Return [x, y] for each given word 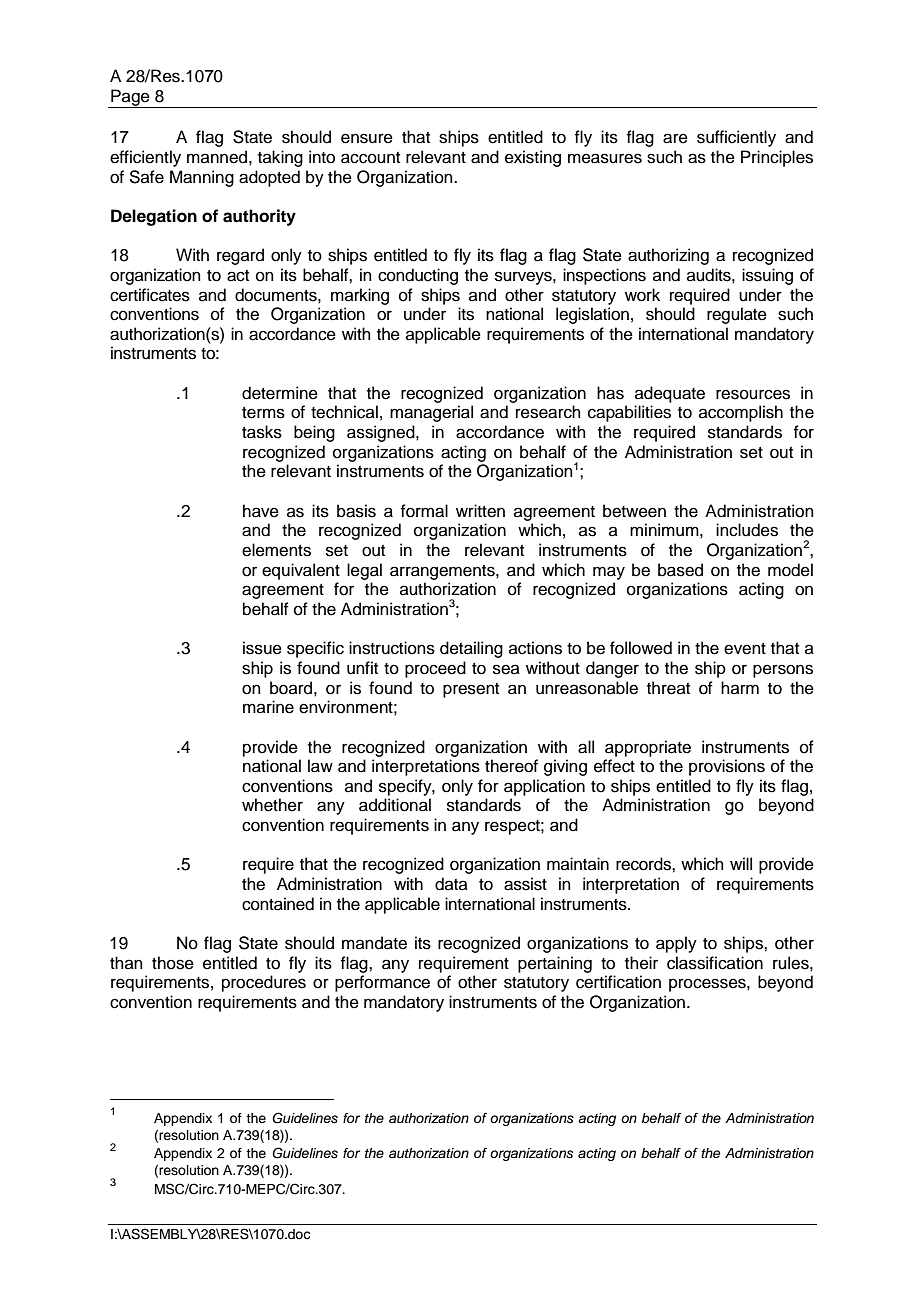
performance [382, 983]
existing [533, 158]
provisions [727, 767]
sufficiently [736, 138]
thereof [511, 766]
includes [747, 530]
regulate [737, 315]
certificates [150, 295]
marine [268, 707]
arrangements [443, 572]
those [173, 963]
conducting [418, 276]
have [261, 511]
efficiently [145, 158]
